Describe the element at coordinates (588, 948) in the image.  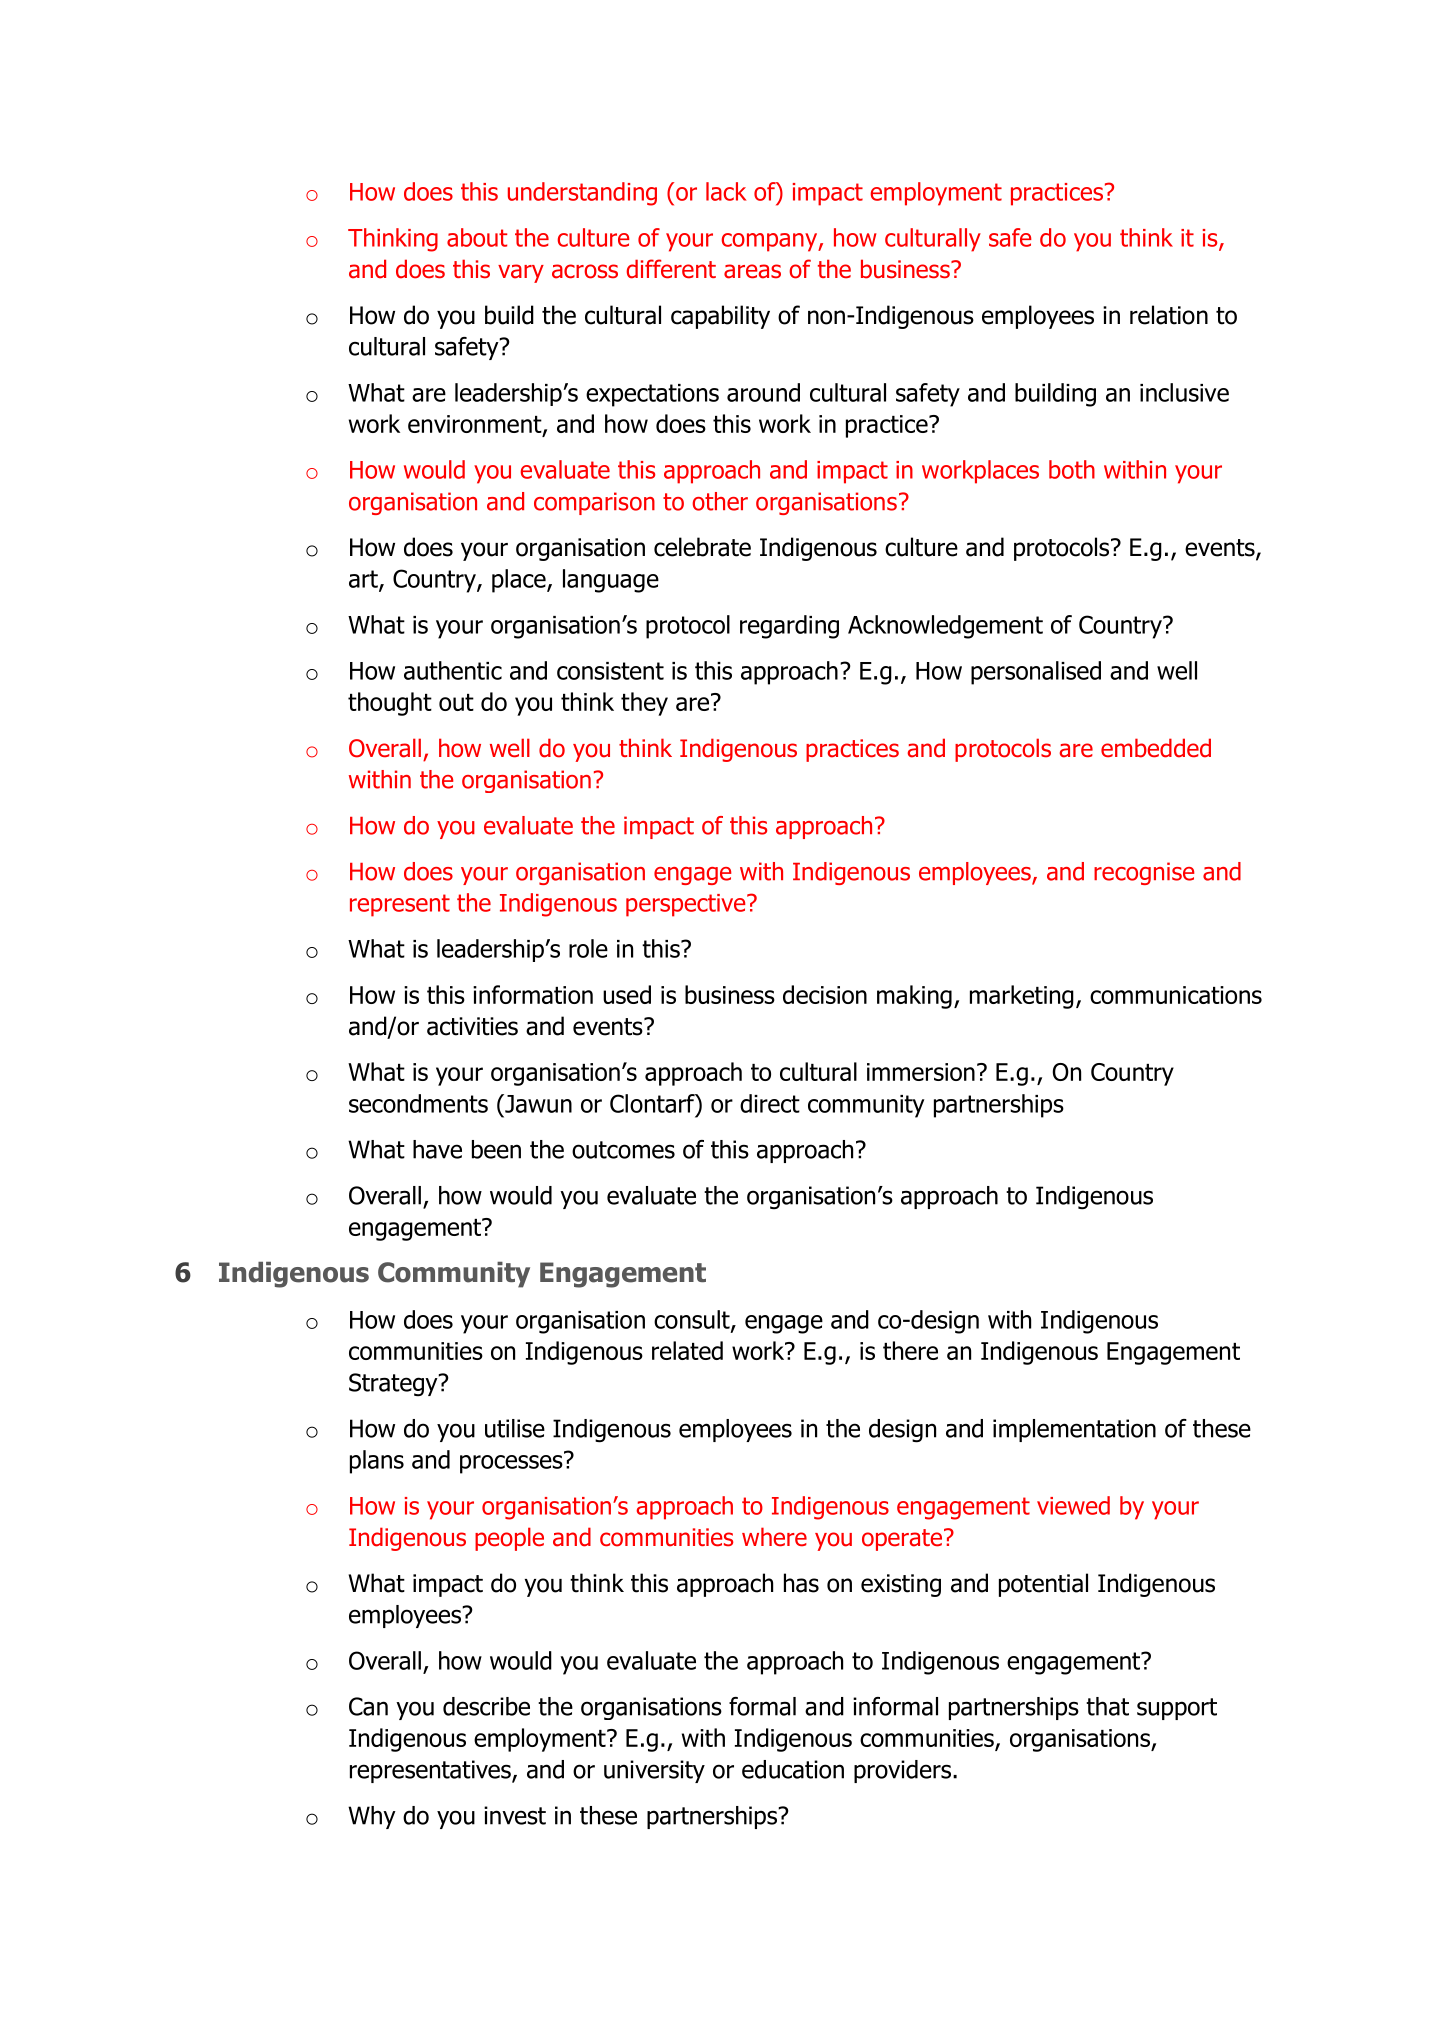
I see `role` at that location.
